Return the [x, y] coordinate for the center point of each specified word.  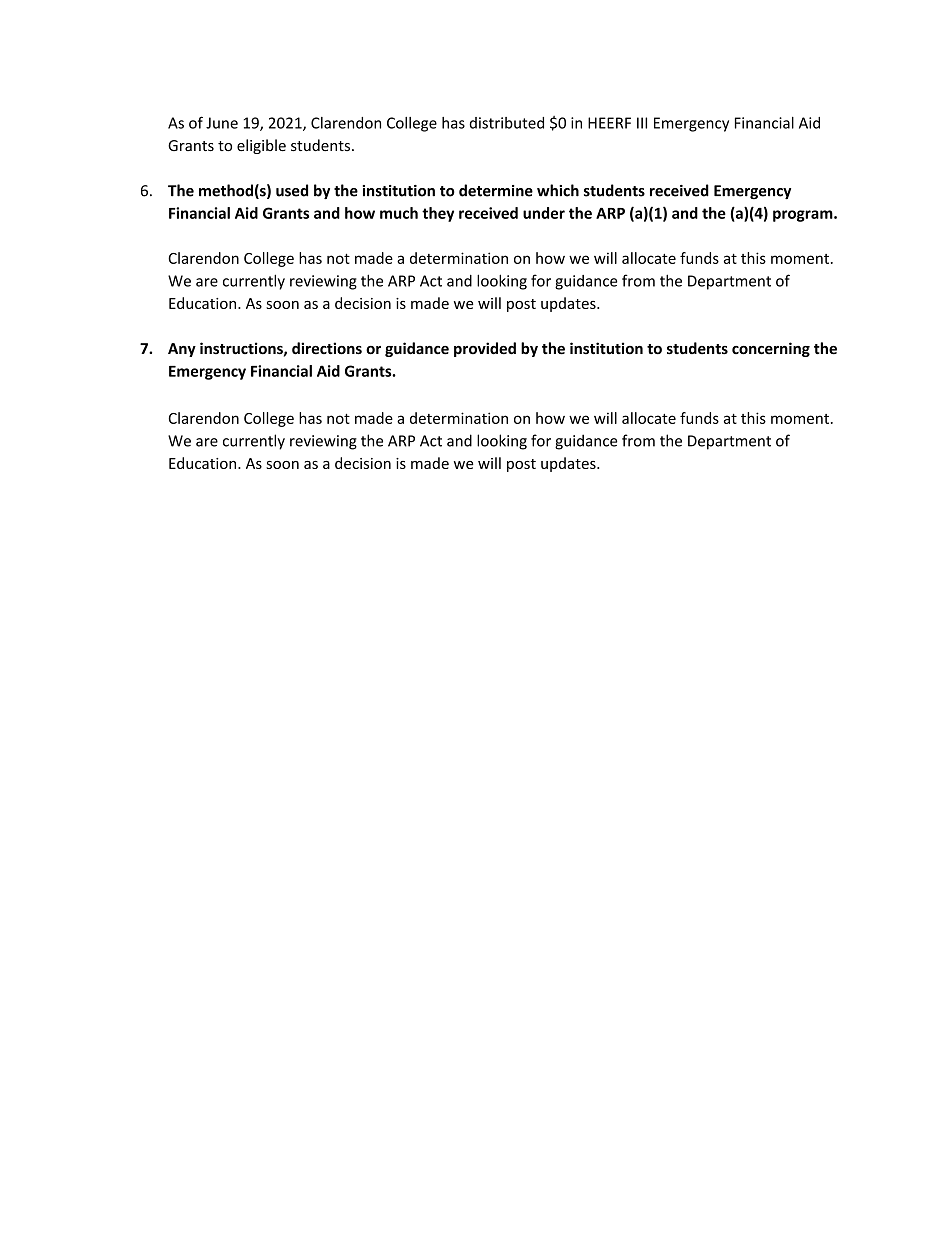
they [438, 214]
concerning [771, 349]
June [222, 123]
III [642, 123]
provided [485, 349]
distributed [506, 123]
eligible [261, 146]
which [558, 190]
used [292, 190]
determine [496, 190]
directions [327, 348]
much [399, 213]
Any [182, 350]
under [544, 213]
